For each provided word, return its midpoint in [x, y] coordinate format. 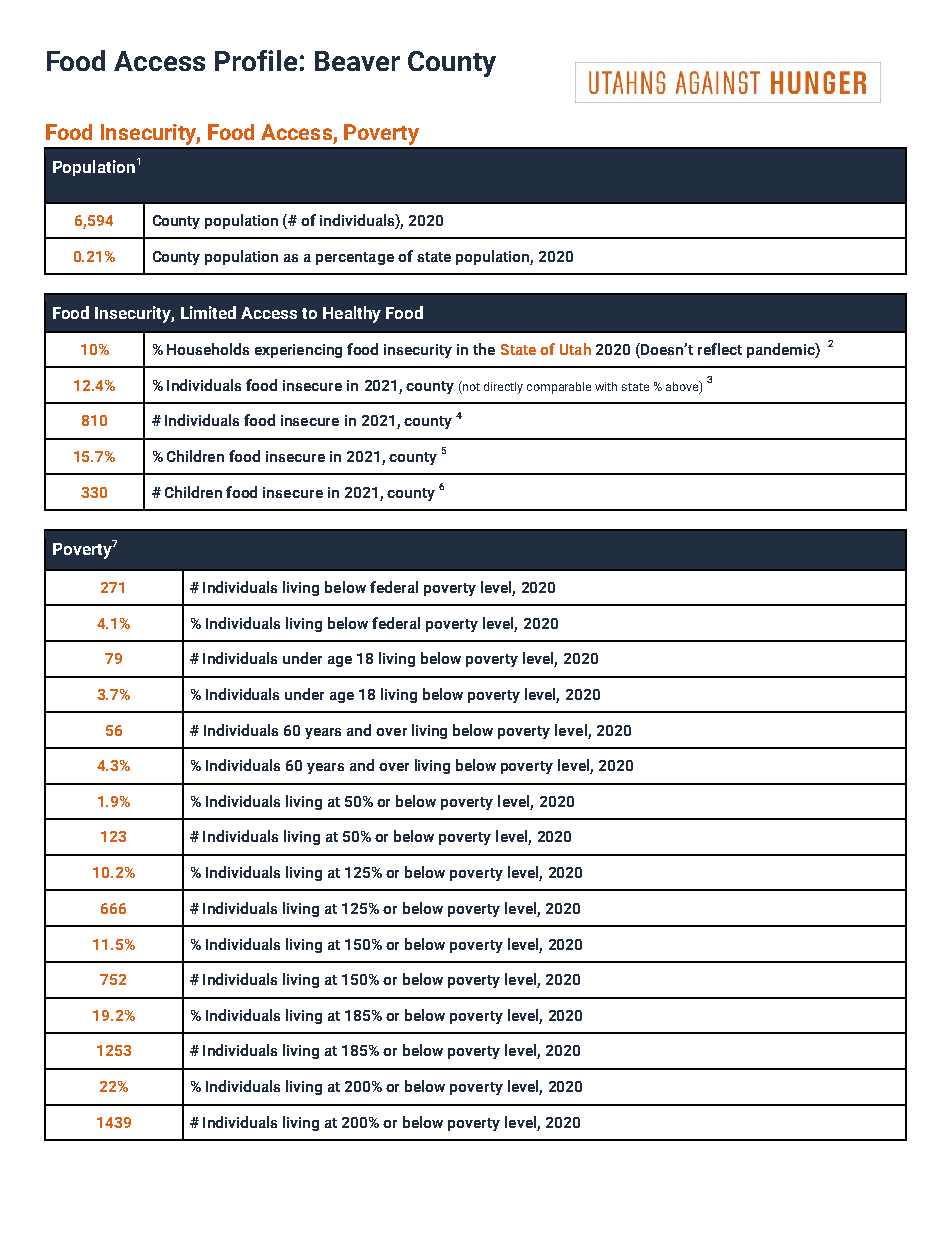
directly [503, 388]
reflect [720, 349]
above [683, 387]
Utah [575, 349]
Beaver [357, 61]
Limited [208, 312]
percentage [355, 258]
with [606, 386]
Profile [256, 60]
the [484, 349]
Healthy [352, 314]
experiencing [298, 351]
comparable [559, 388]
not [470, 386]
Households [208, 349]
